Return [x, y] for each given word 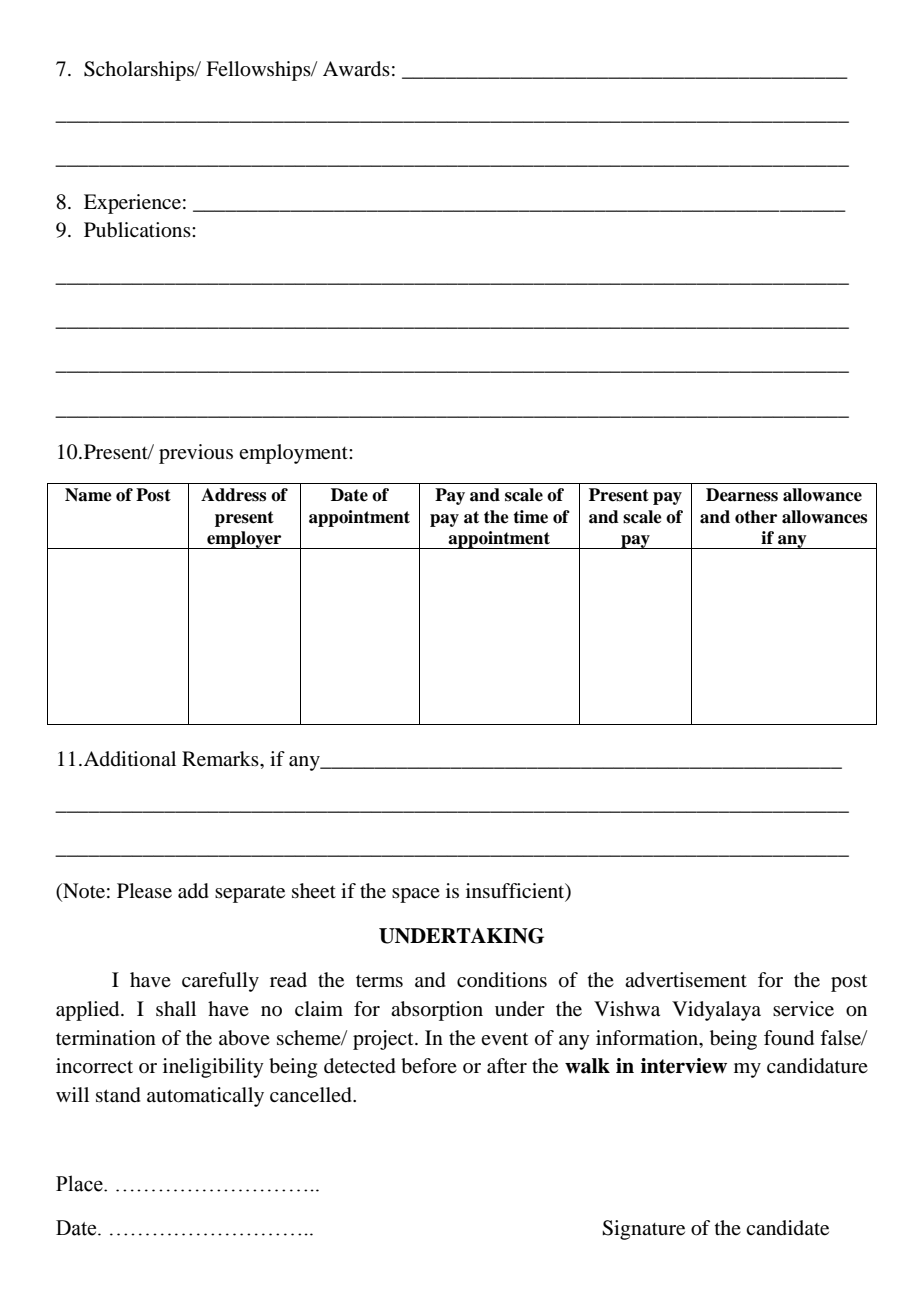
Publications [138, 230]
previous [196, 454]
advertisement [686, 980]
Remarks [221, 759]
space [416, 895]
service [803, 1009]
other [756, 517]
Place [80, 1183]
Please [144, 891]
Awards [356, 69]
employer [244, 540]
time [530, 517]
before [429, 1066]
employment [294, 454]
